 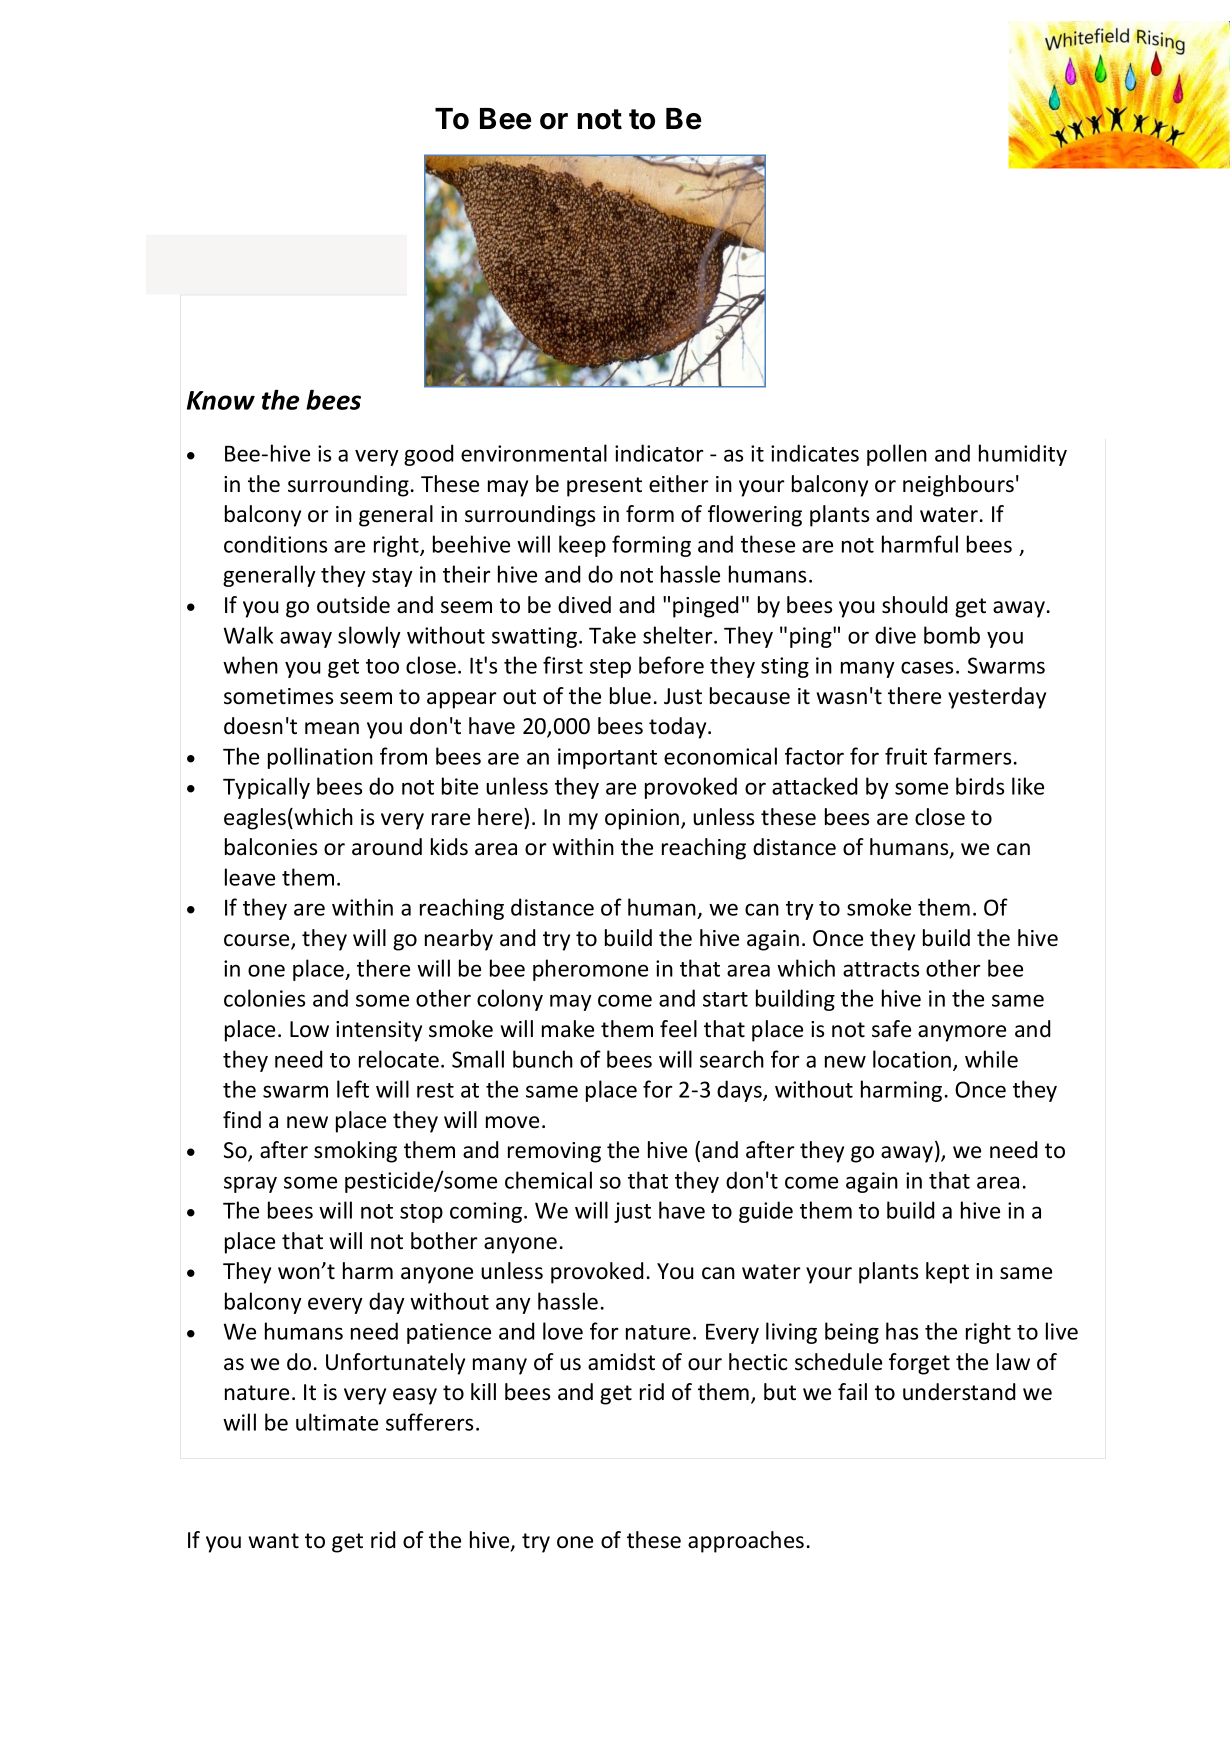 What do you see at coordinates (590, 970) in the screenshot?
I see `pheromone` at bounding box center [590, 970].
